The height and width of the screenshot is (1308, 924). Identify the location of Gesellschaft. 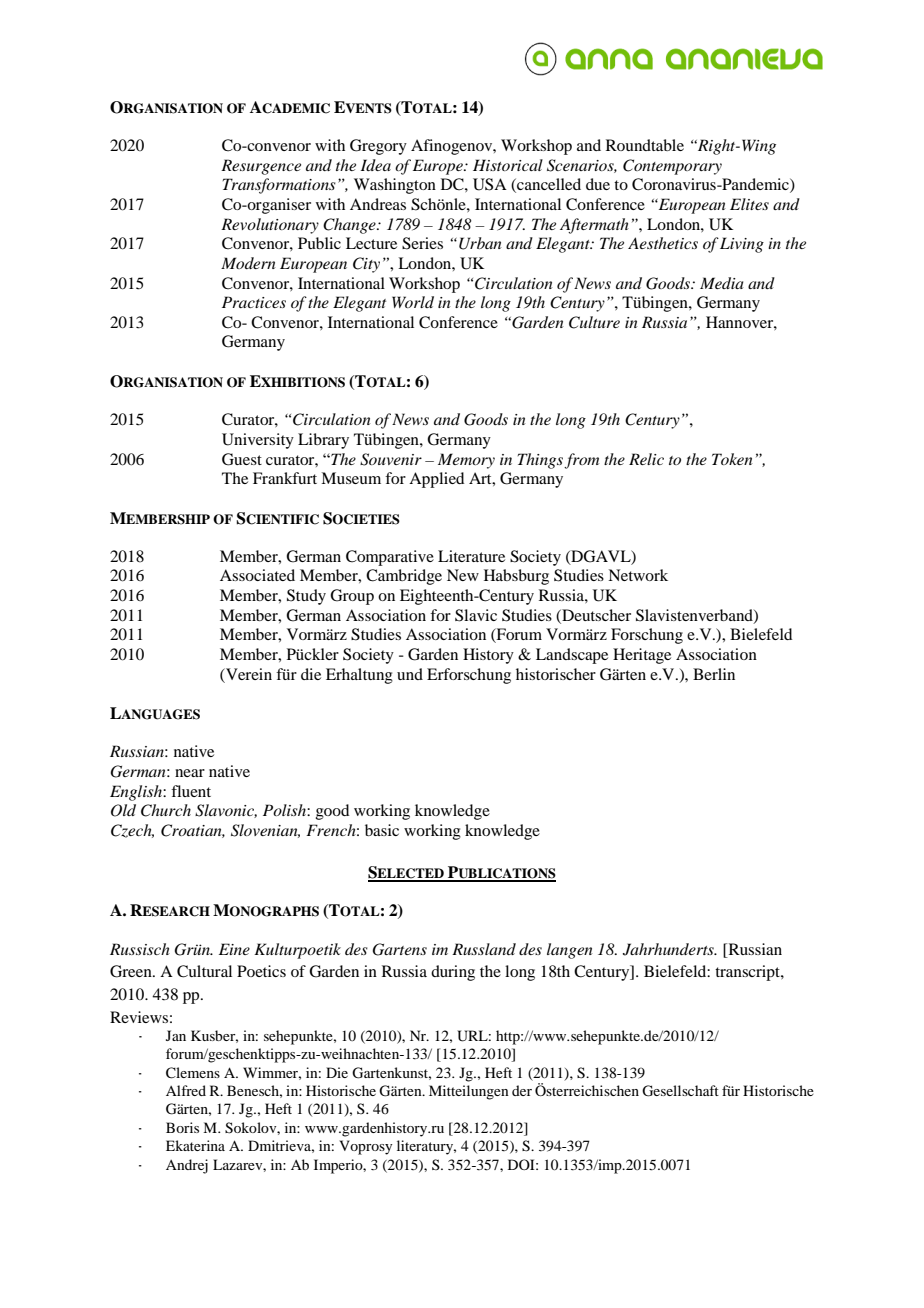
(680, 1091).
